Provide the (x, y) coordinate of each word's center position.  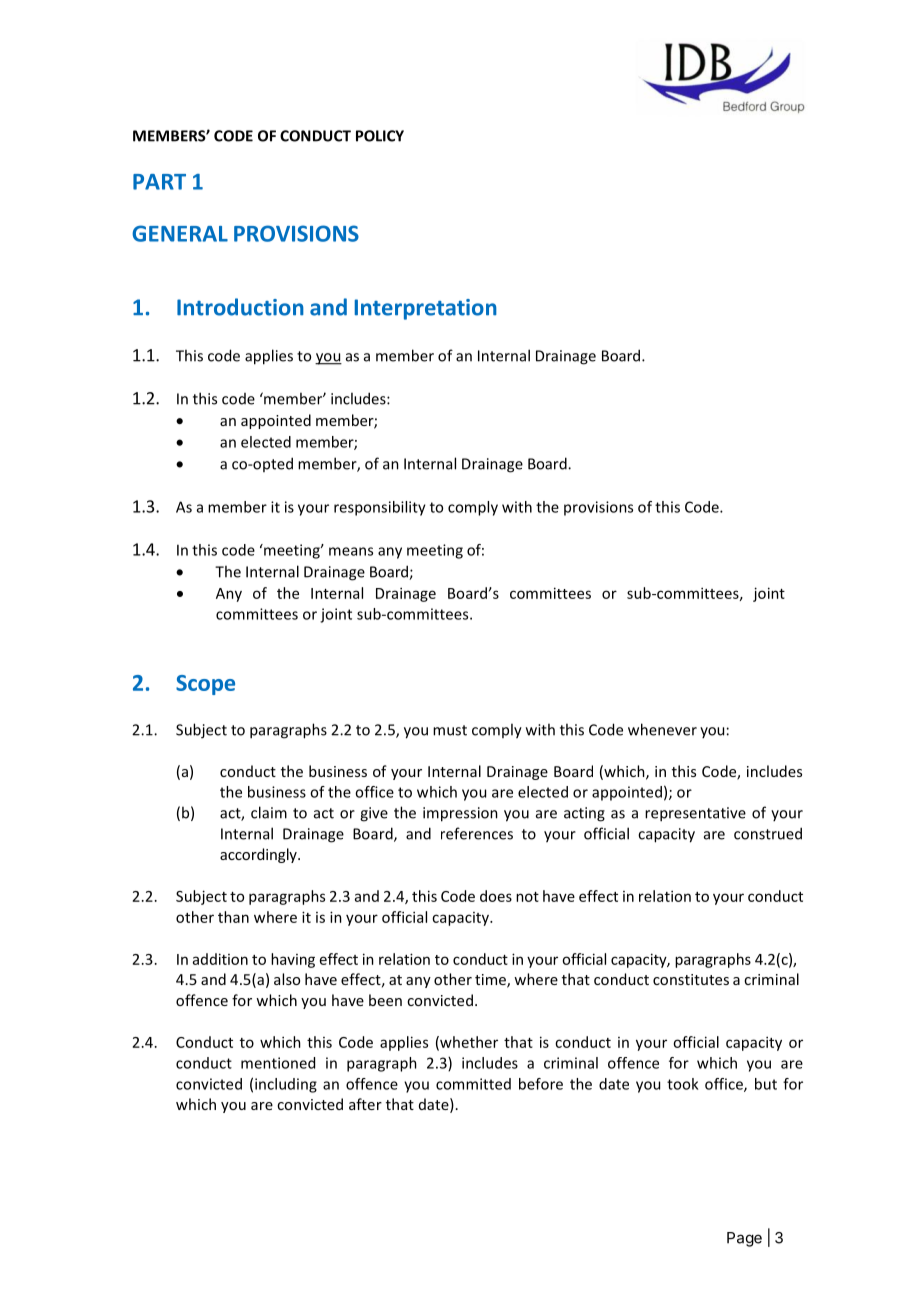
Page (744, 1239)
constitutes (691, 979)
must (450, 730)
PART (159, 182)
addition (220, 959)
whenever (662, 729)
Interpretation (426, 309)
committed (473, 1084)
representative (695, 814)
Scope (205, 685)
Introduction (240, 307)
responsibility (380, 508)
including (286, 1085)
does (496, 896)
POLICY (380, 136)
